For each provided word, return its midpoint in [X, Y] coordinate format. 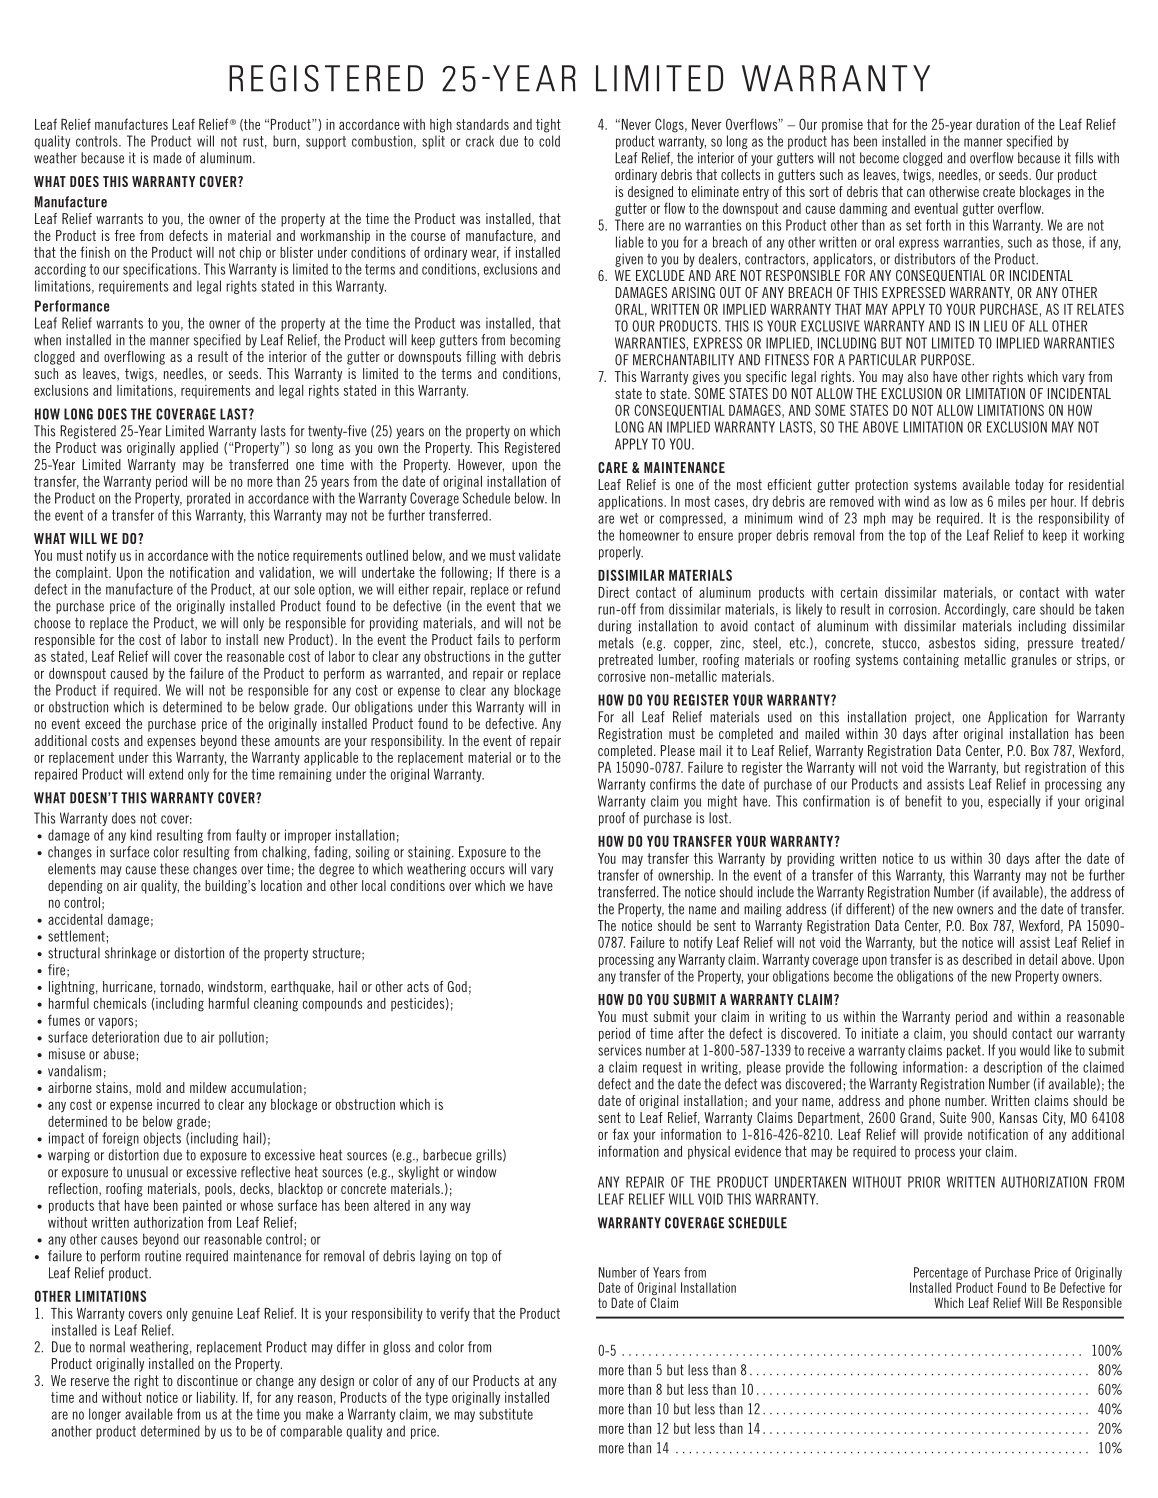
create [999, 191]
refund [543, 589]
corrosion [914, 609]
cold [549, 141]
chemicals [120, 1003]
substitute [506, 1414]
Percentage [941, 1273]
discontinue [207, 1380]
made [167, 158]
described [987, 959]
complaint [83, 573]
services [620, 1050]
